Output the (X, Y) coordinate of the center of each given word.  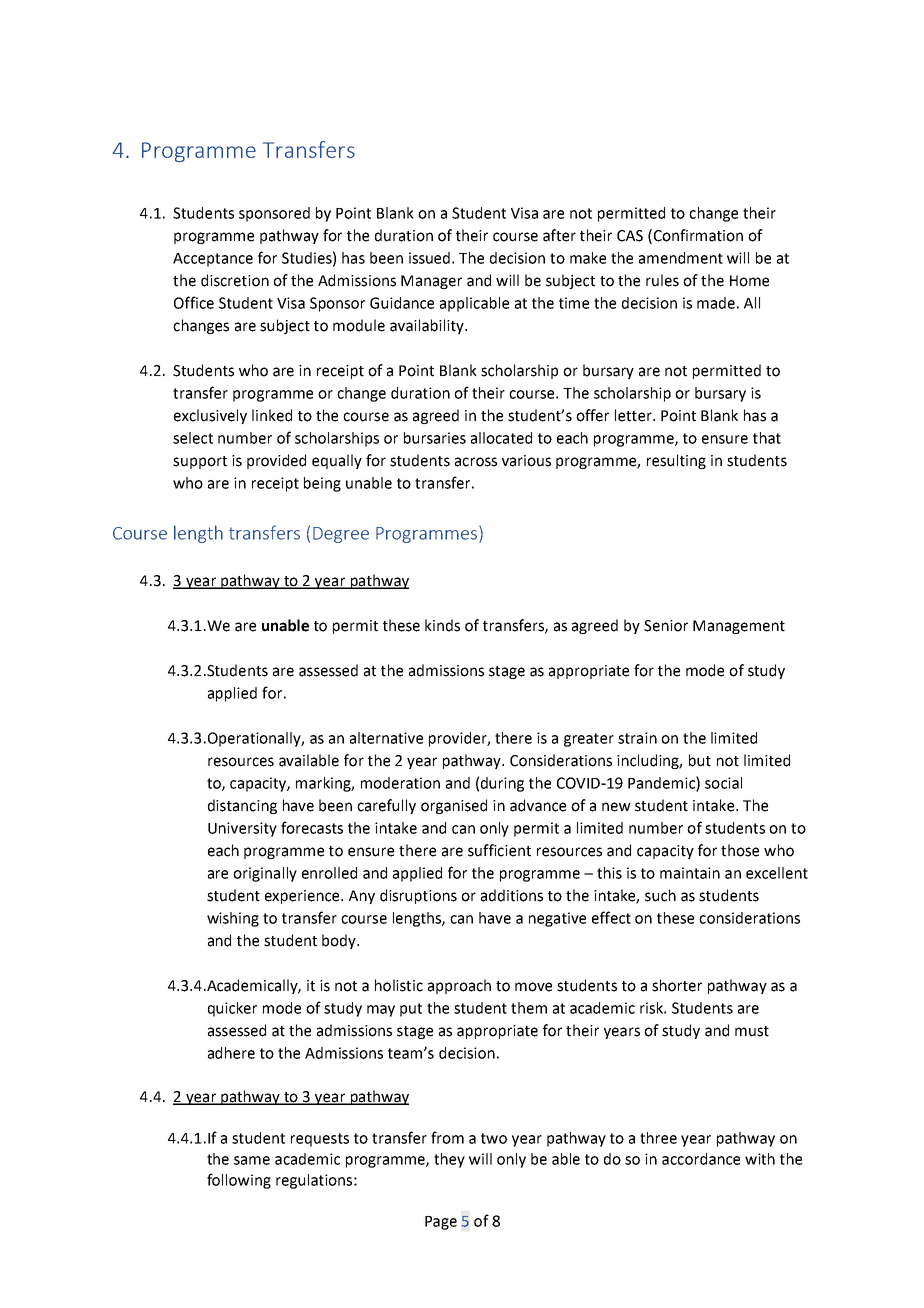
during (502, 784)
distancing (242, 806)
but (700, 760)
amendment (681, 258)
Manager (431, 282)
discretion (235, 280)
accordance (701, 1159)
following (239, 1181)
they (449, 1160)
